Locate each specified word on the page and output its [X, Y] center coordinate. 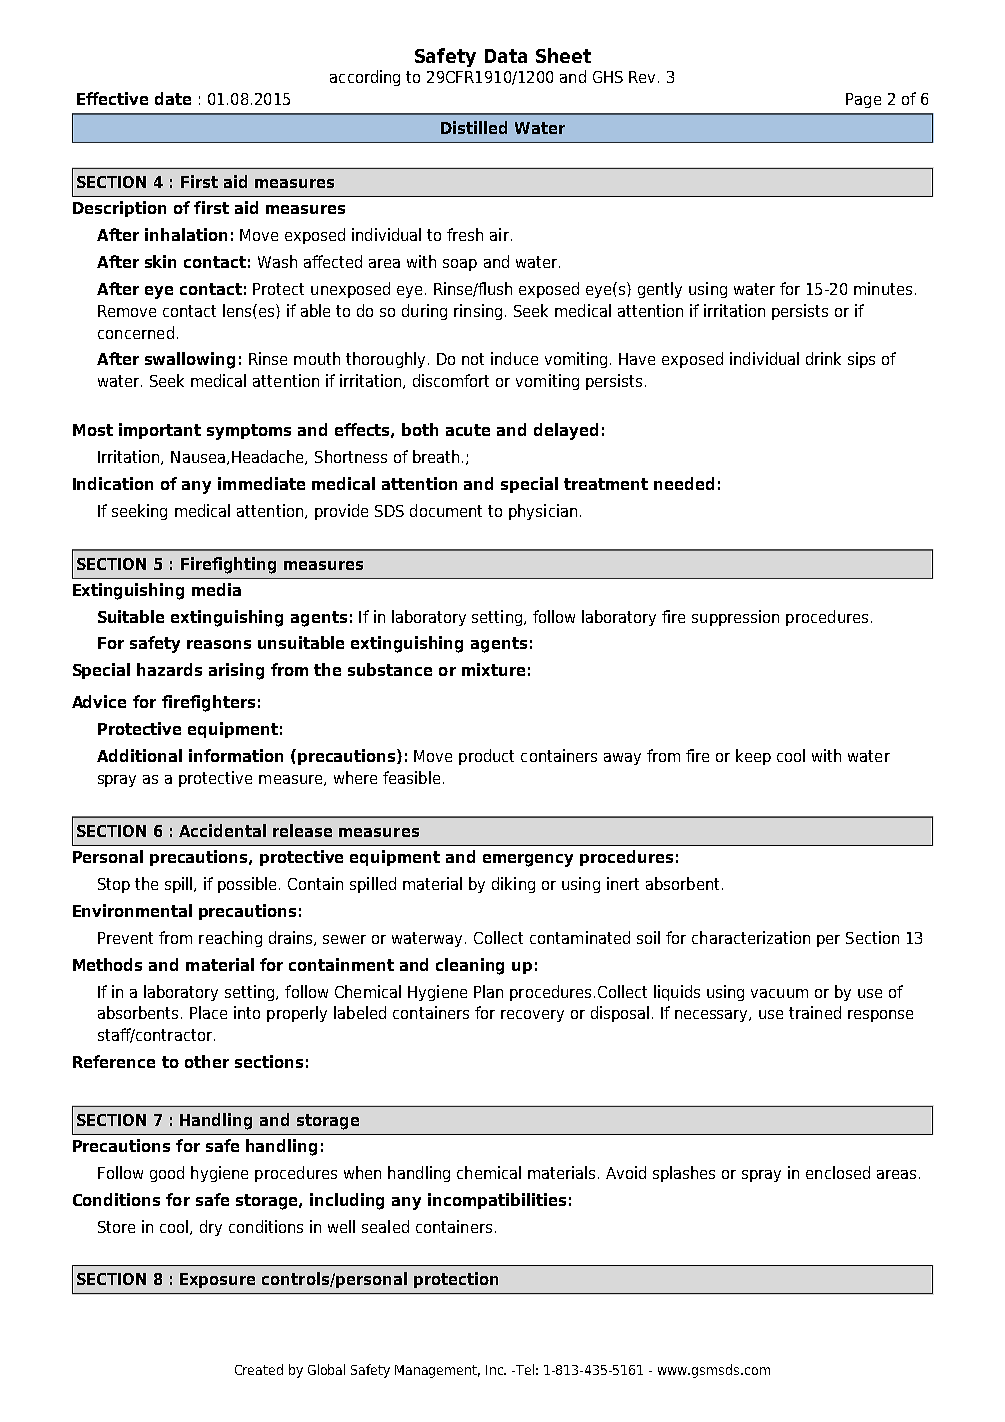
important [160, 431]
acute [468, 430]
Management [437, 1371]
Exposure [217, 1280]
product [486, 757]
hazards [169, 669]
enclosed [838, 1172]
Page [863, 100]
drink [823, 358]
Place [208, 1012]
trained [815, 1012]
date [173, 98]
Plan [488, 991]
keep [753, 757]
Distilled [474, 127]
